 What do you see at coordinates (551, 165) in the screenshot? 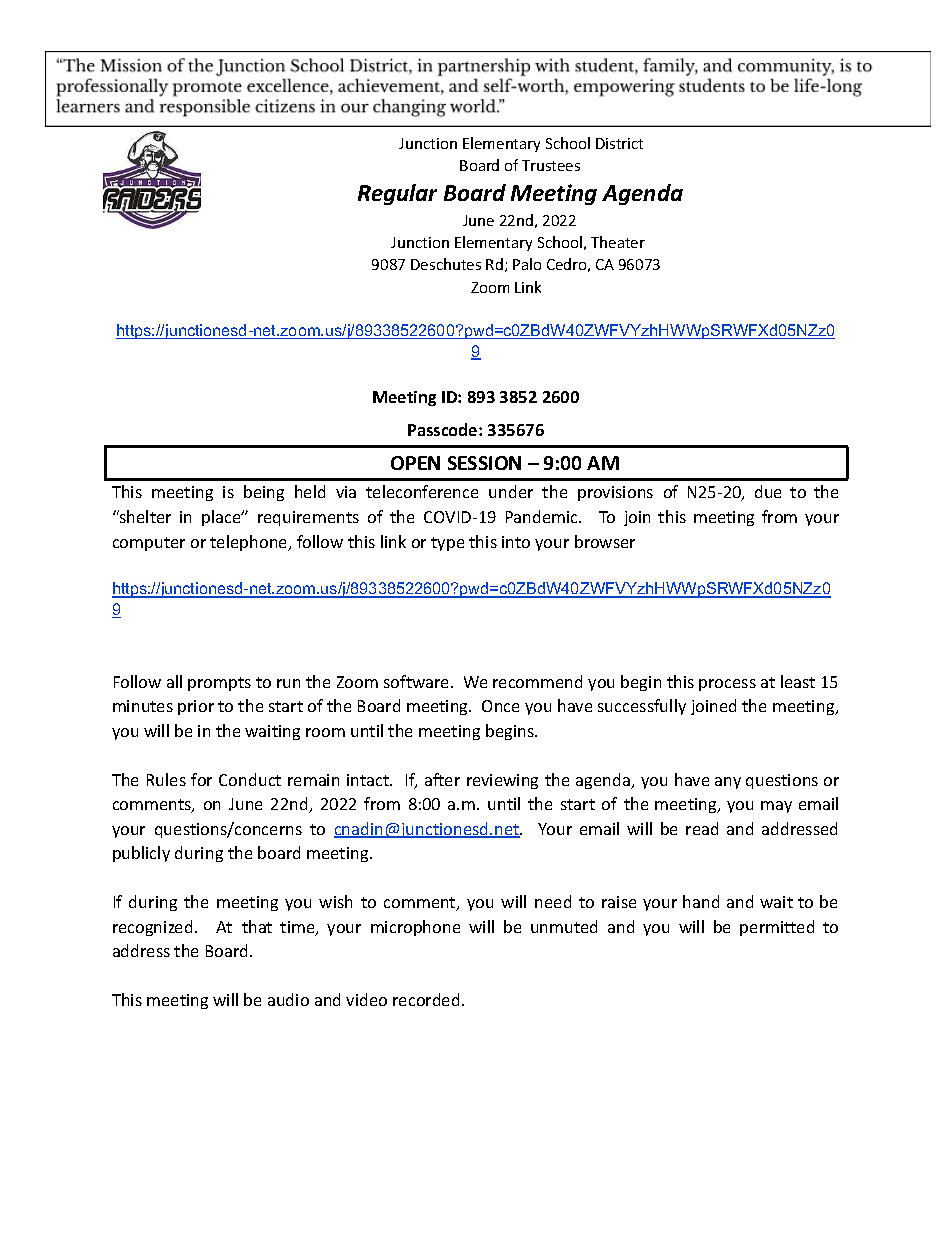
I see `Trustees` at bounding box center [551, 165].
